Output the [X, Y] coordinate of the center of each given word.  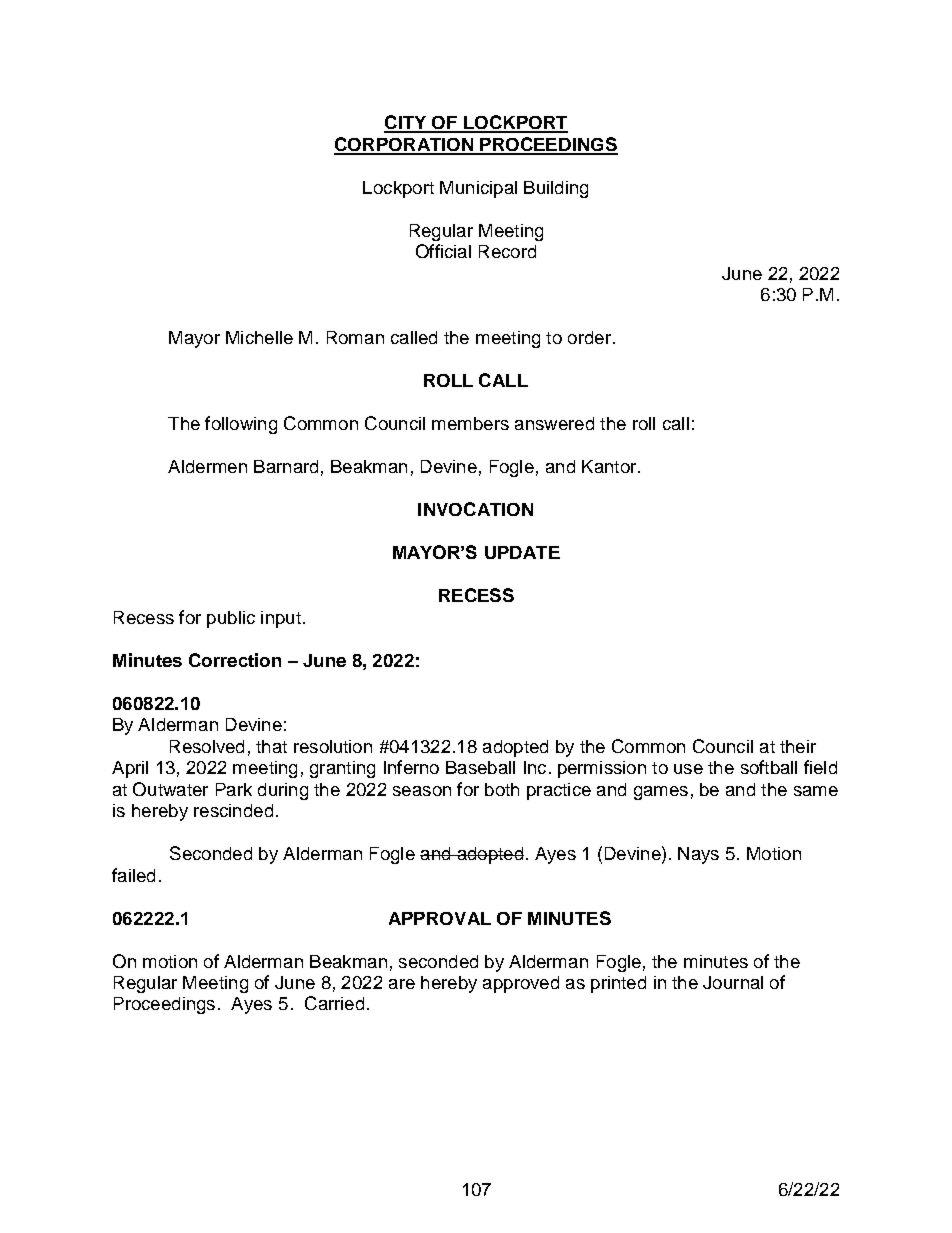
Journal [733, 982]
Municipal [478, 189]
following [241, 425]
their [798, 746]
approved [521, 984]
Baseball [480, 767]
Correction [235, 660]
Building [556, 189]
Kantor [610, 466]
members [470, 423]
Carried [334, 1003]
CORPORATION [404, 145]
